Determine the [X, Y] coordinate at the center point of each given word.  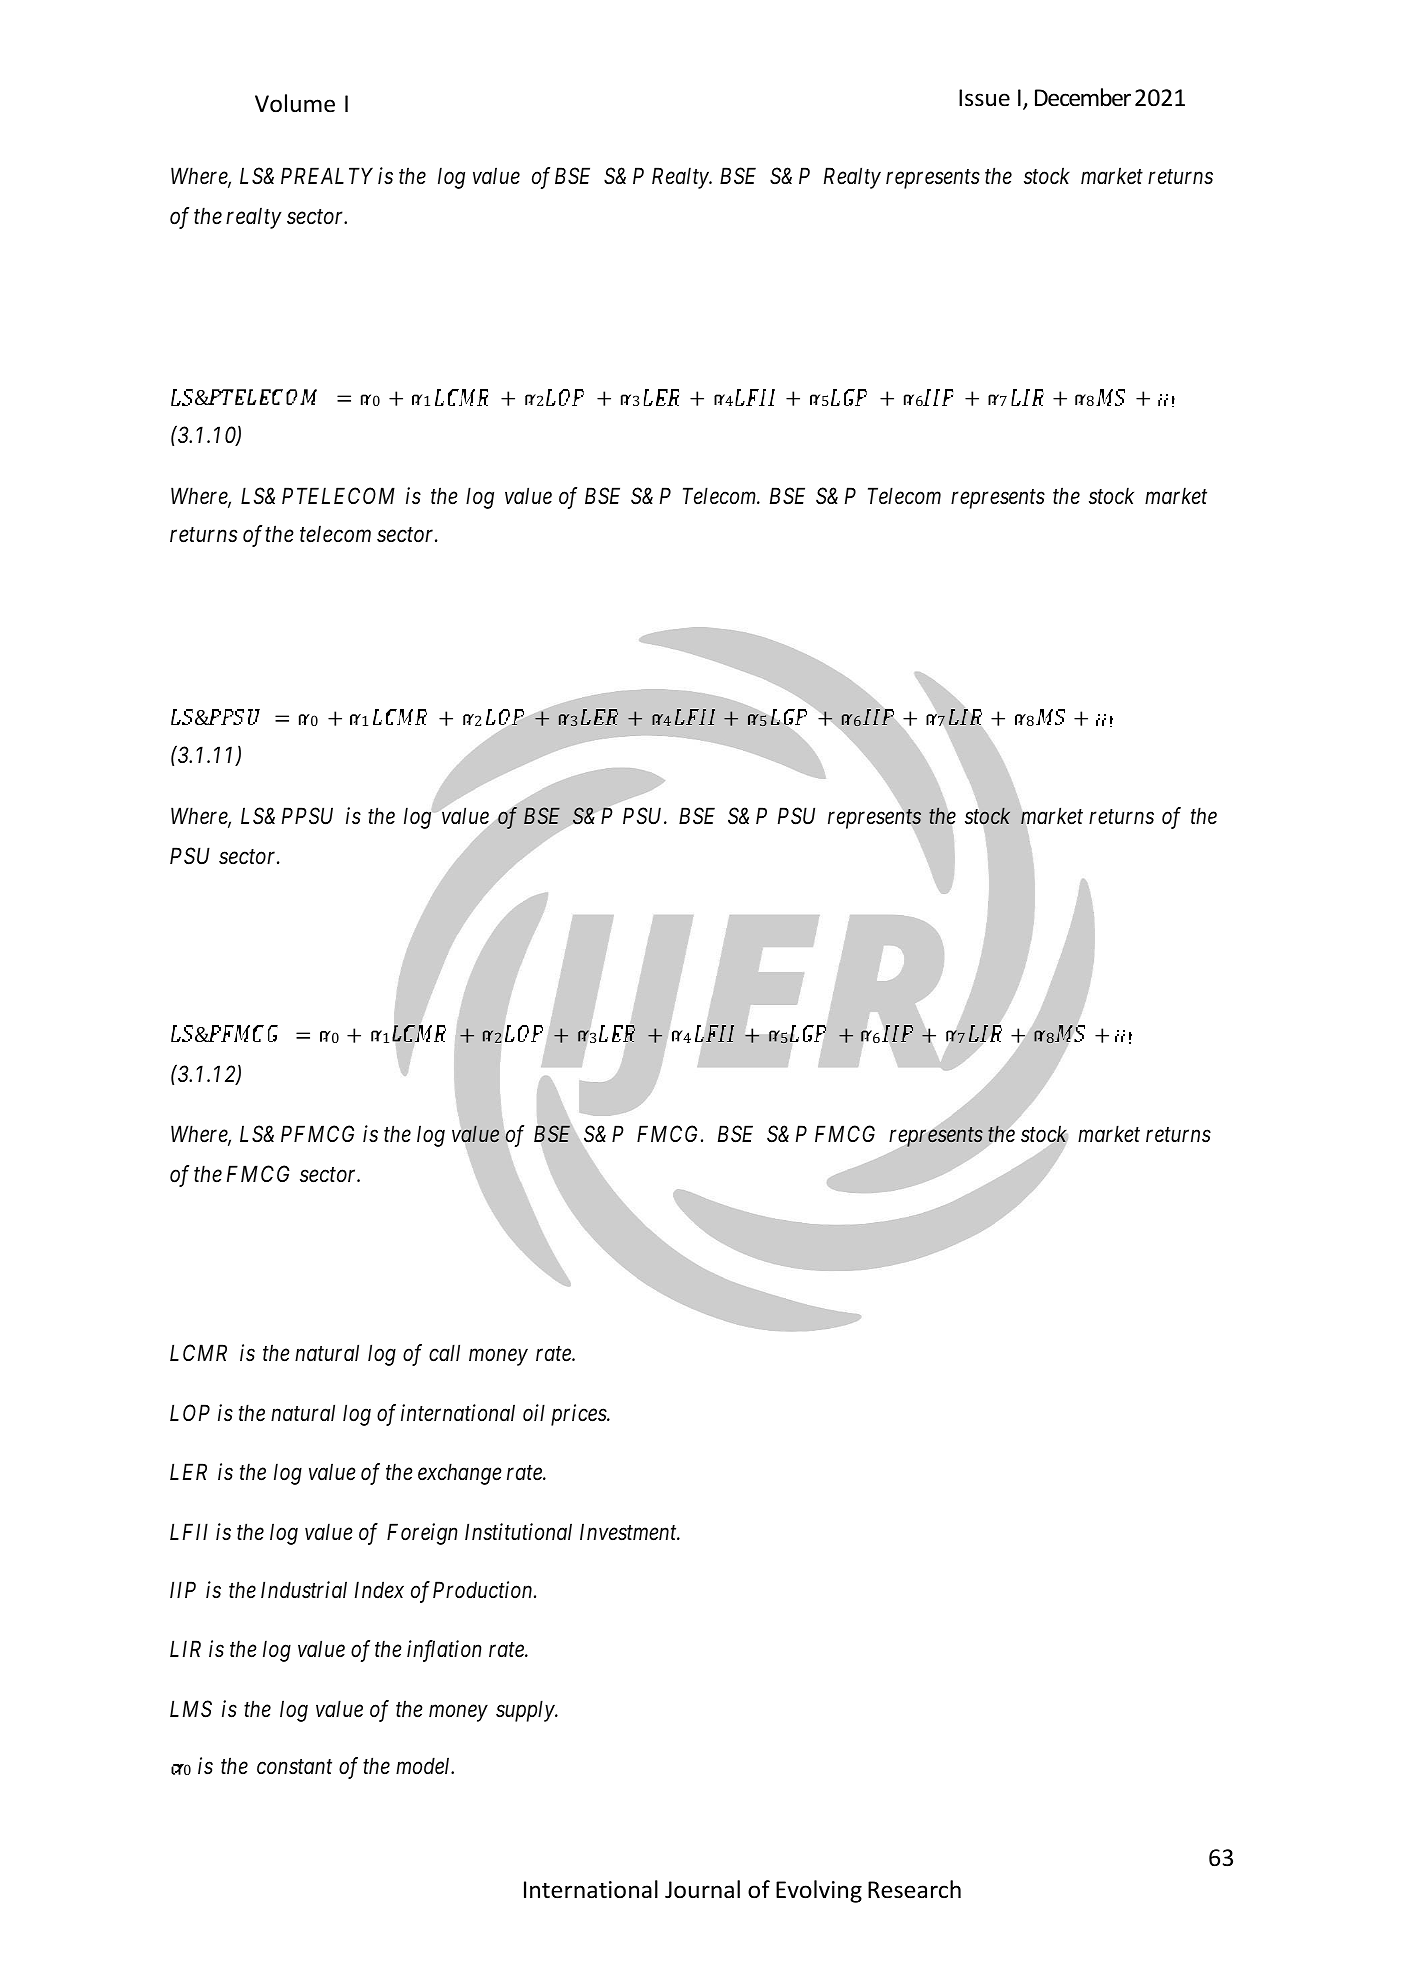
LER [188, 1471]
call [444, 1353]
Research [914, 1889]
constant [294, 1767]
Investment [629, 1532]
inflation [444, 1651]
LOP [190, 1412]
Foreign [422, 1534]
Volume [295, 103]
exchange [460, 1474]
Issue [984, 98]
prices [579, 1415]
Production [484, 1590]
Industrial [304, 1590]
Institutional [518, 1532]
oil [534, 1413]
